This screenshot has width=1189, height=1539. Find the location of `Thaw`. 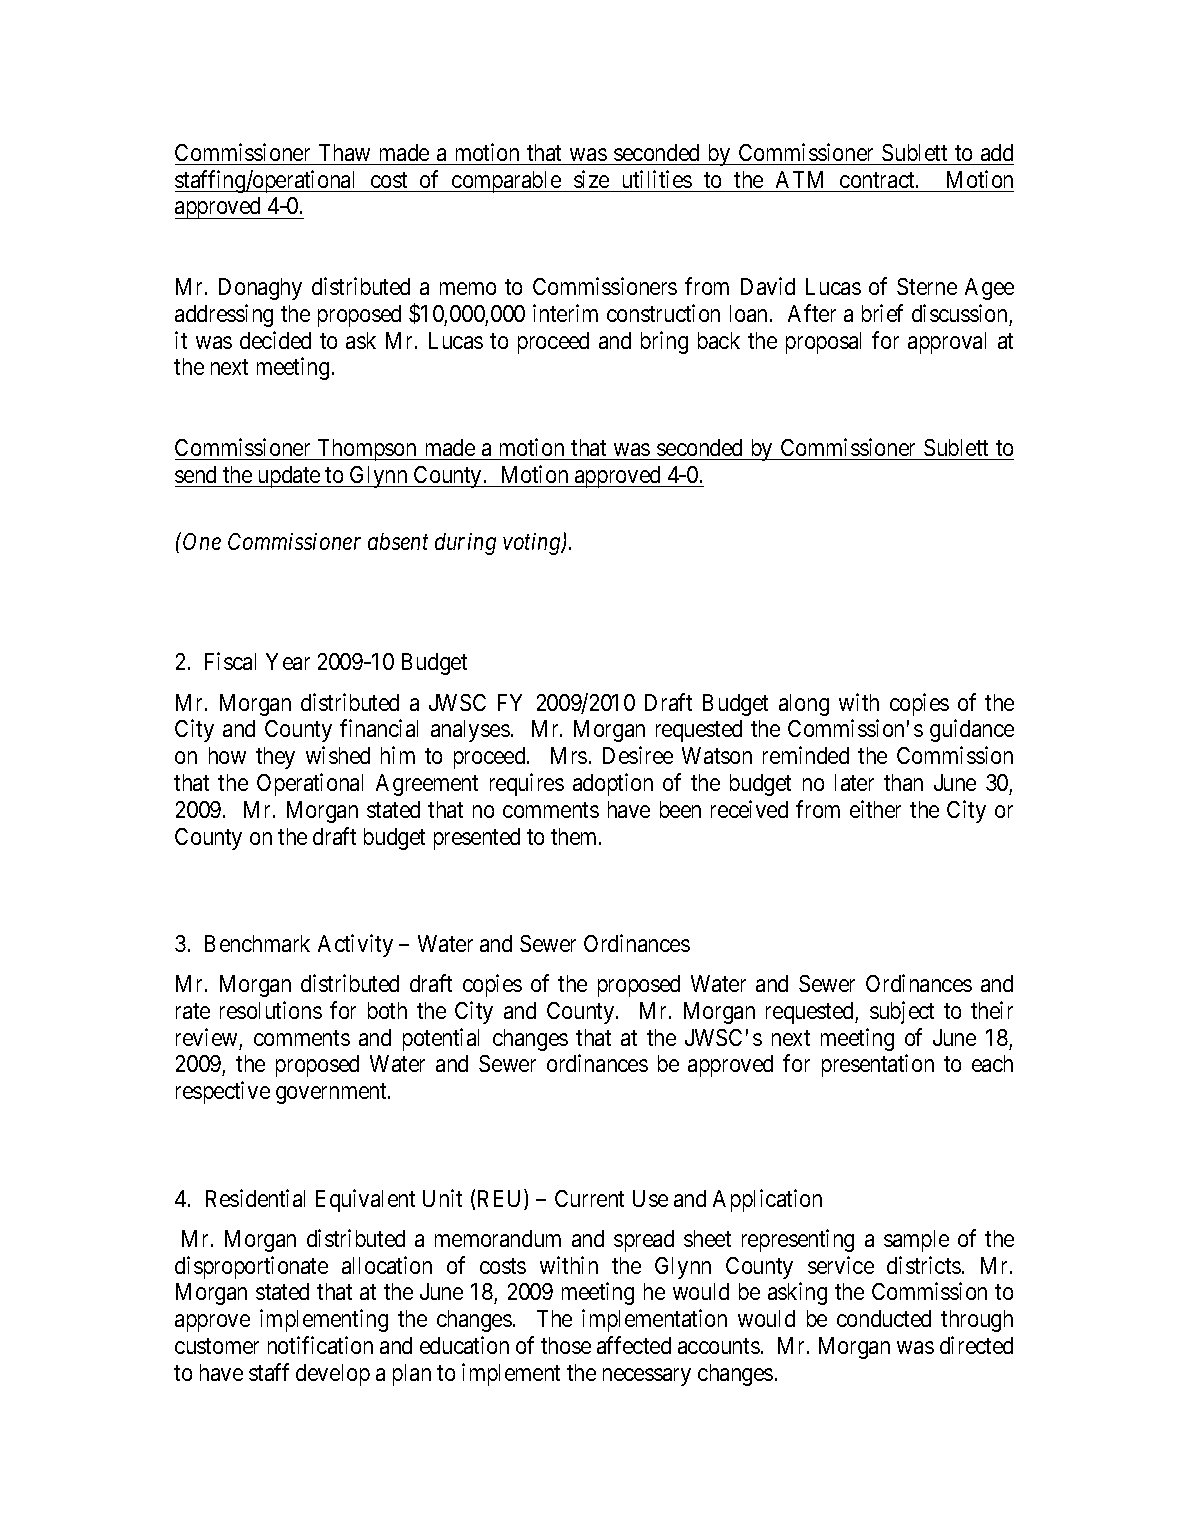

Thaw is located at coordinates (344, 152).
